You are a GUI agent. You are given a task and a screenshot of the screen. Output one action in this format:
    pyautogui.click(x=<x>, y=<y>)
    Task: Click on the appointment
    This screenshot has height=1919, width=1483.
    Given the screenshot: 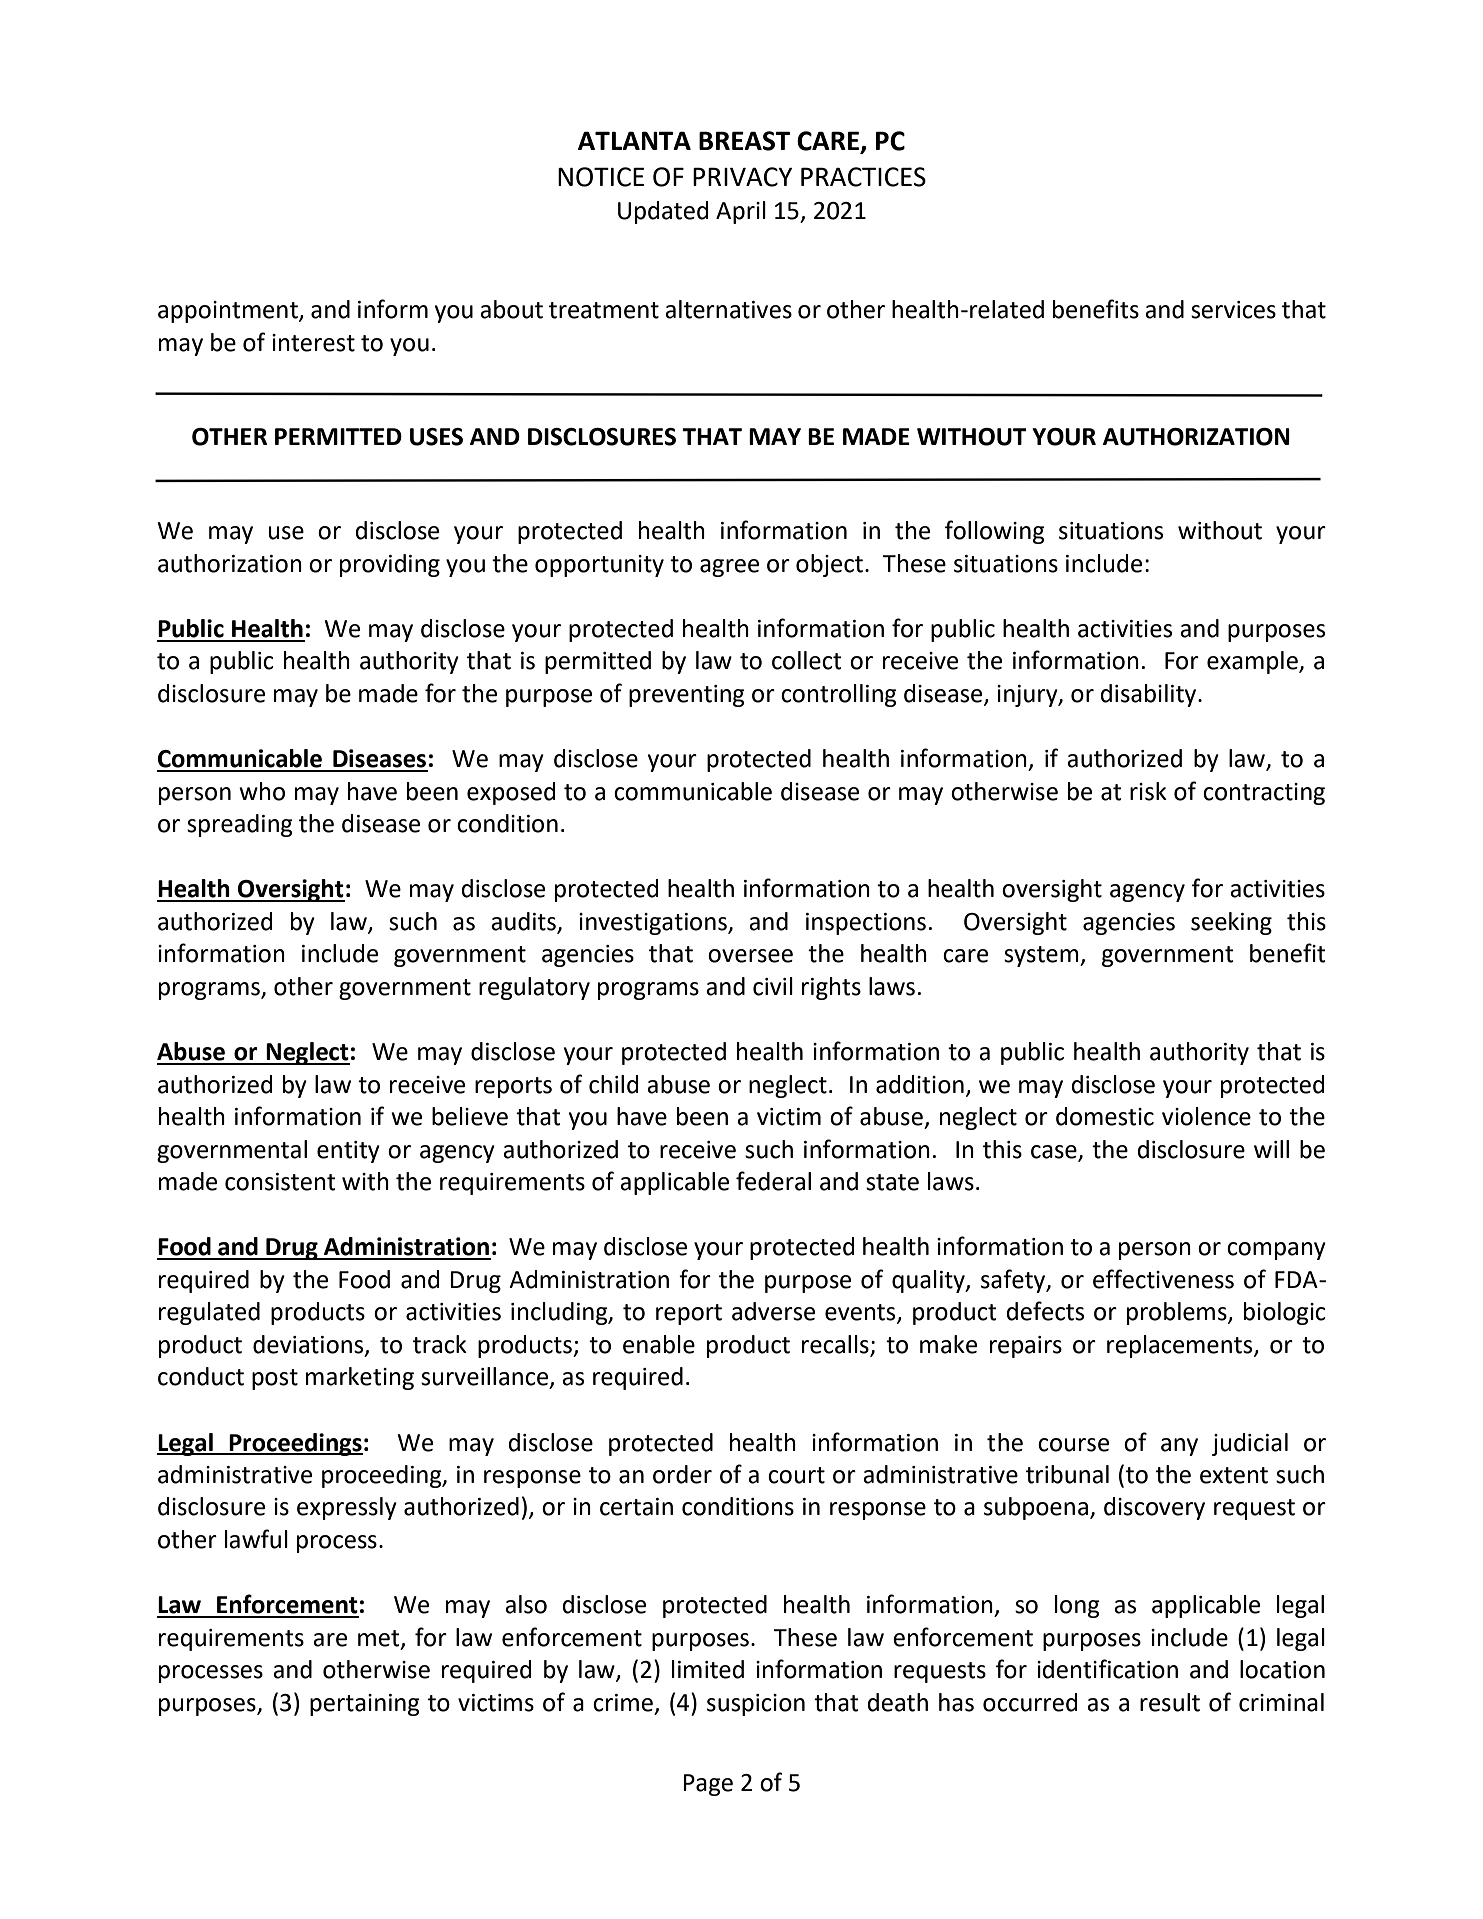 What is the action you would take?
    pyautogui.click(x=229, y=312)
